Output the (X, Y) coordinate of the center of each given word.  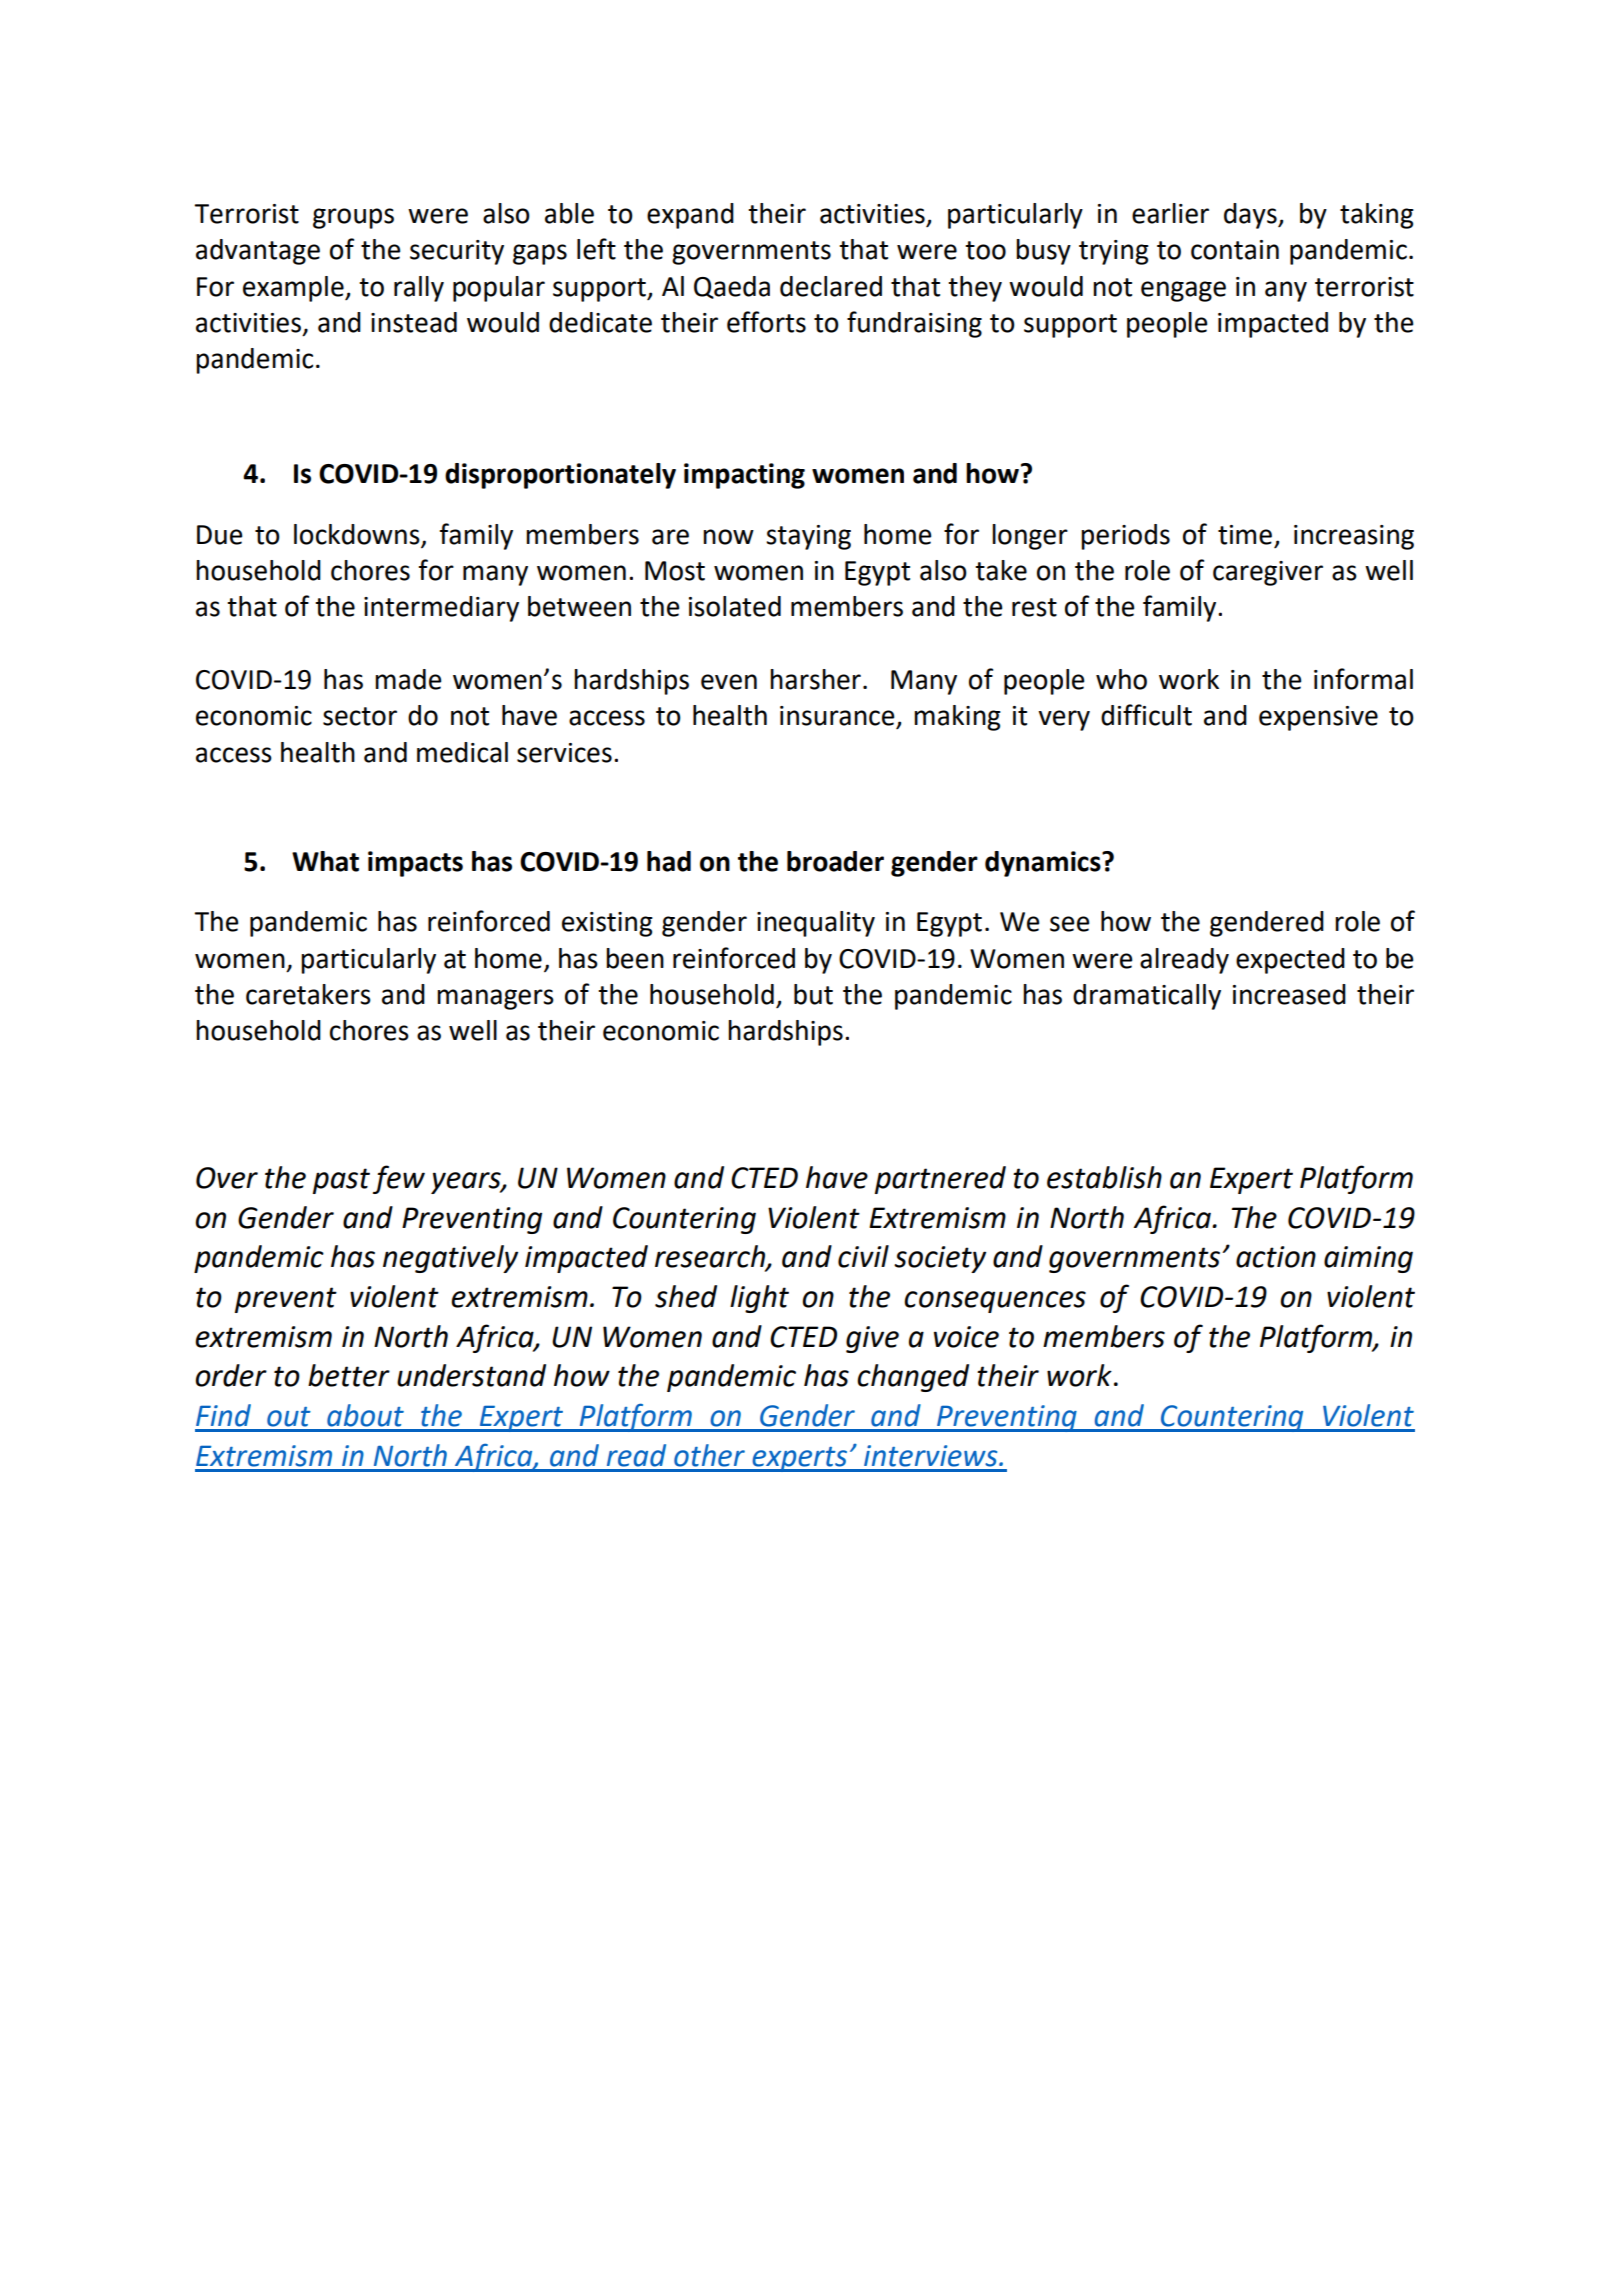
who (1121, 679)
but (813, 994)
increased (1289, 994)
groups (353, 218)
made (408, 679)
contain (1235, 250)
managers (495, 999)
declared (831, 286)
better (349, 1375)
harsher (815, 679)
